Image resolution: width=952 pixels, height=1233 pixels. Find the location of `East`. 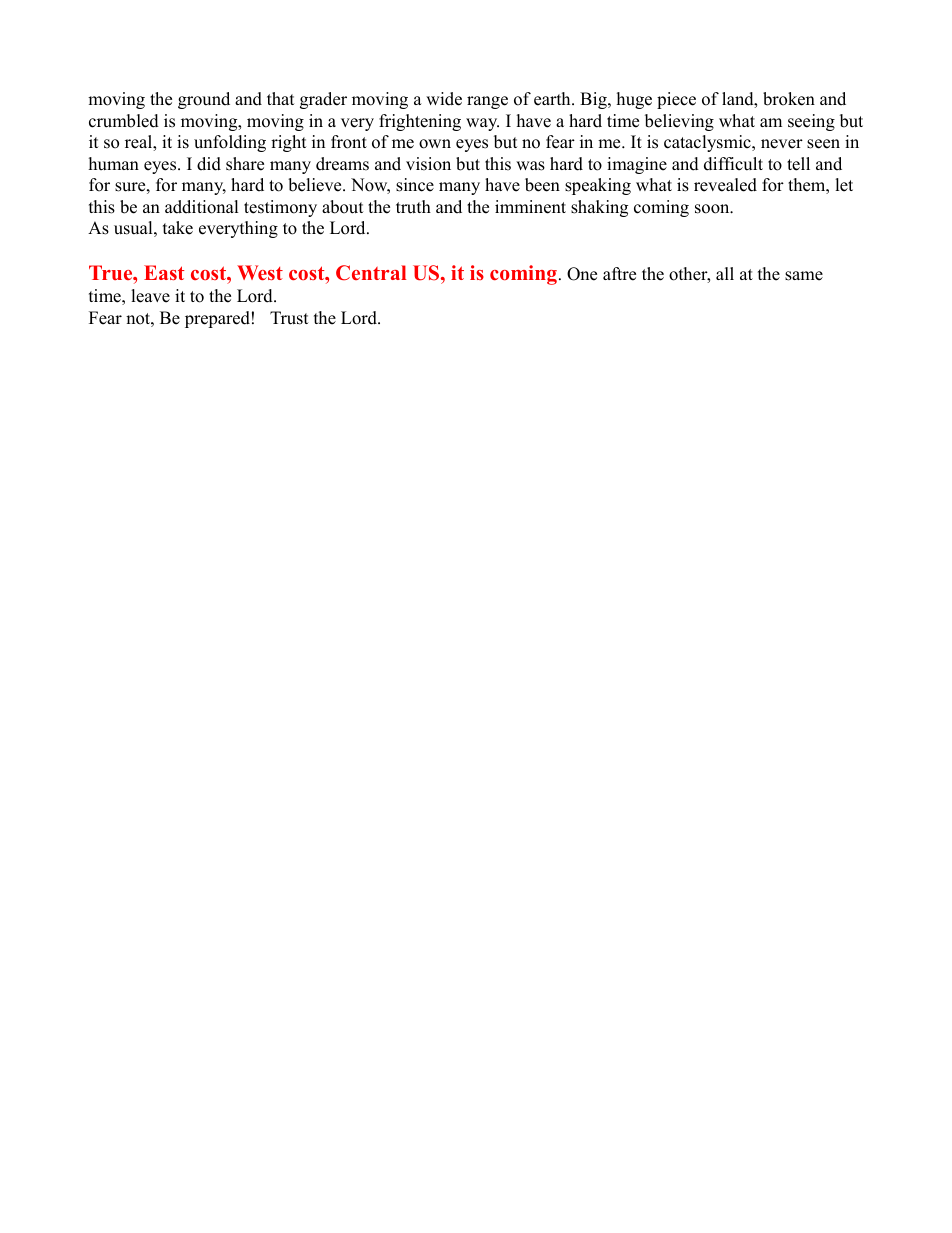

East is located at coordinates (164, 272).
